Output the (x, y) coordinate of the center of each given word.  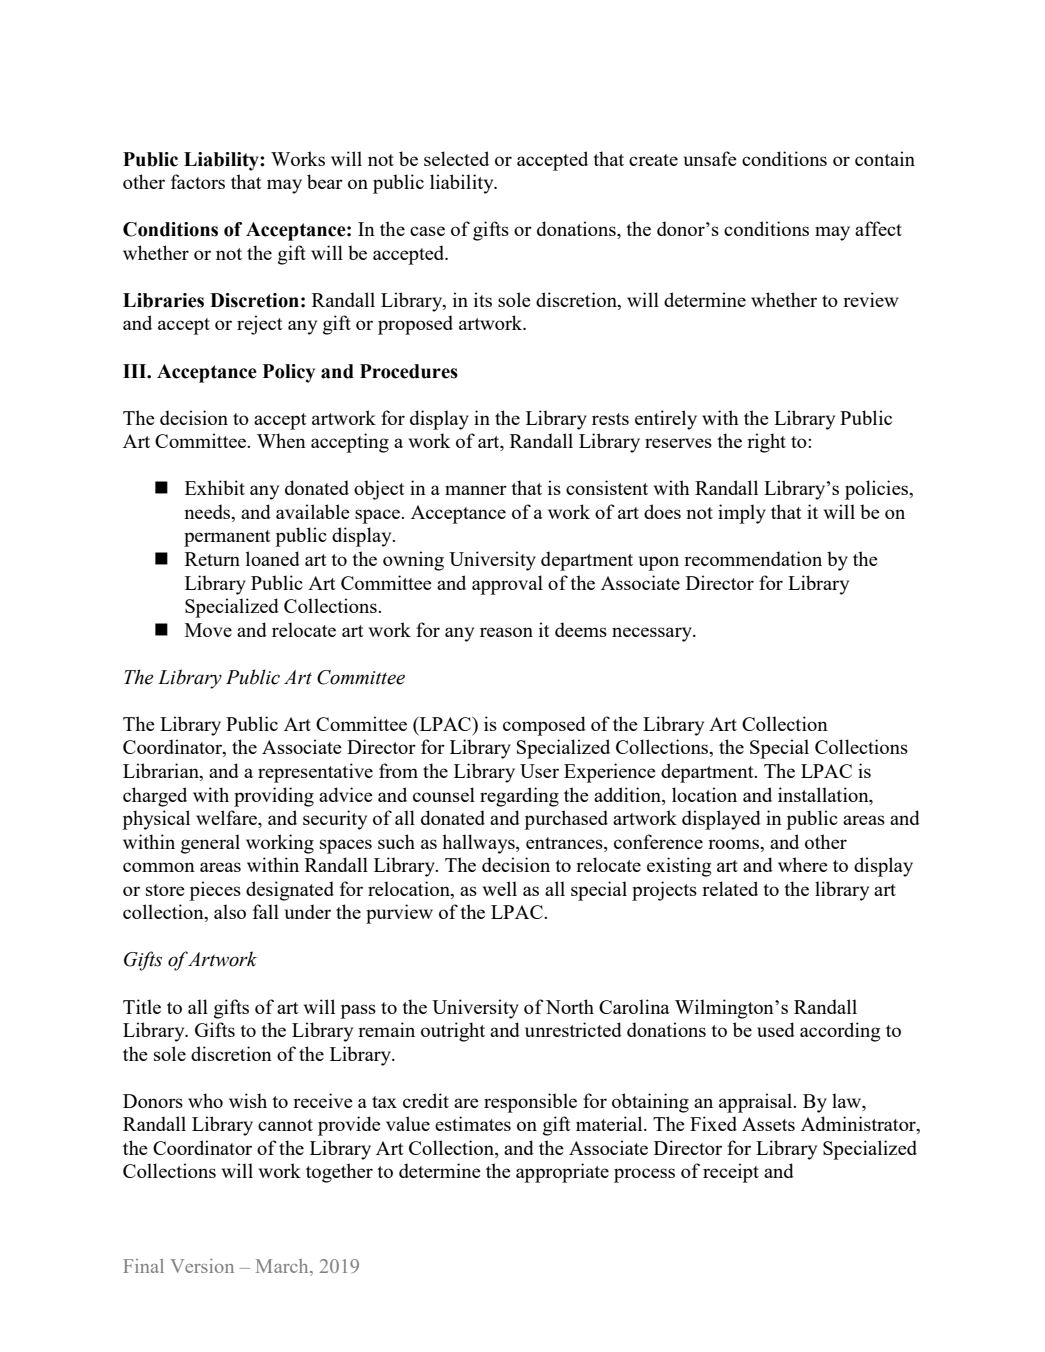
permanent (227, 538)
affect (878, 228)
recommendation (753, 558)
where (803, 864)
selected (456, 158)
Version (202, 1266)
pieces (215, 891)
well (500, 888)
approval (507, 585)
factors (198, 181)
